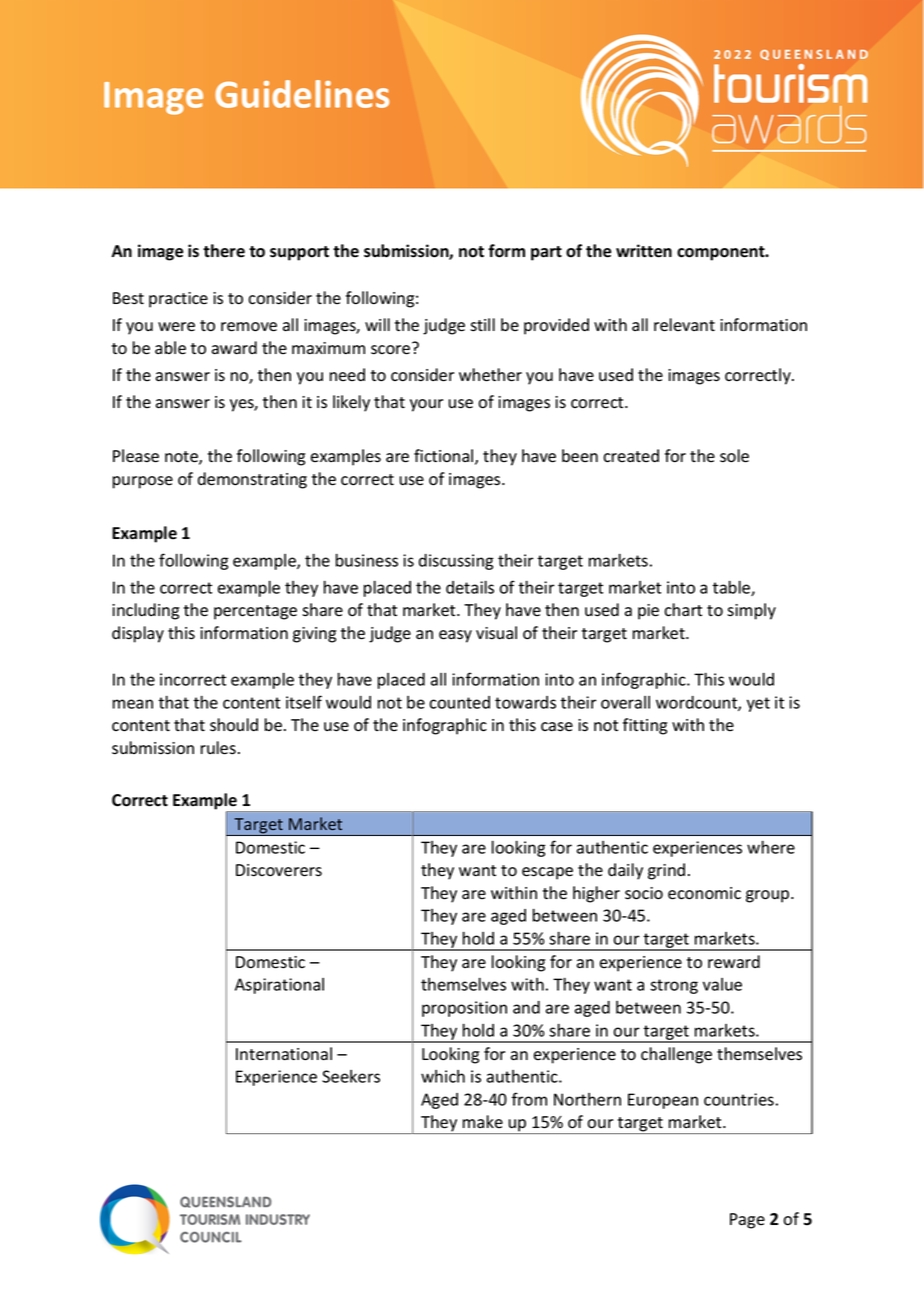 The height and width of the screenshot is (1308, 924). Describe the element at coordinates (279, 986) in the screenshot. I see `Aspirational` at that location.
